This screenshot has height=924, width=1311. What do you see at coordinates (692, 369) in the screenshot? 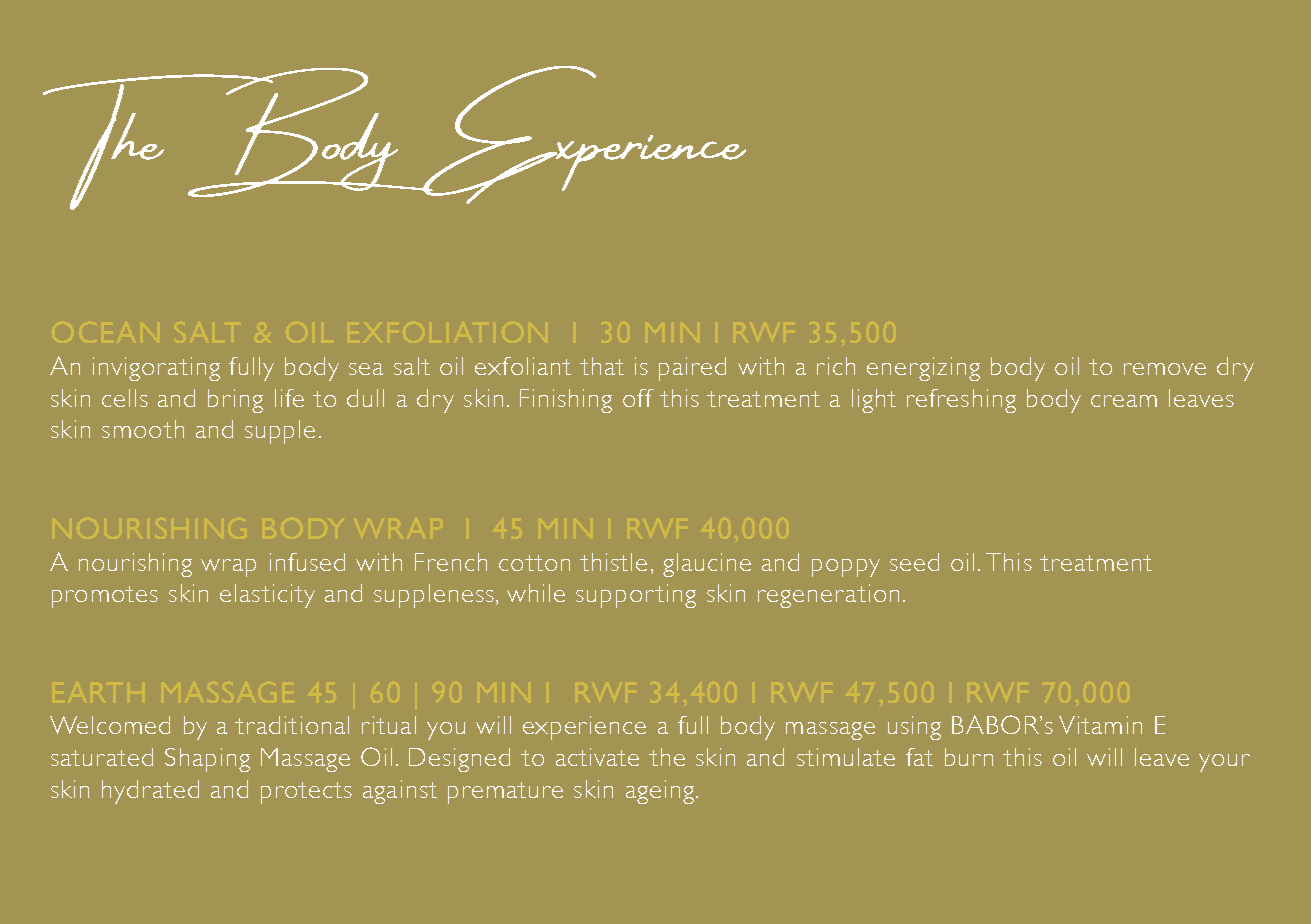
I see `paired` at bounding box center [692, 369].
